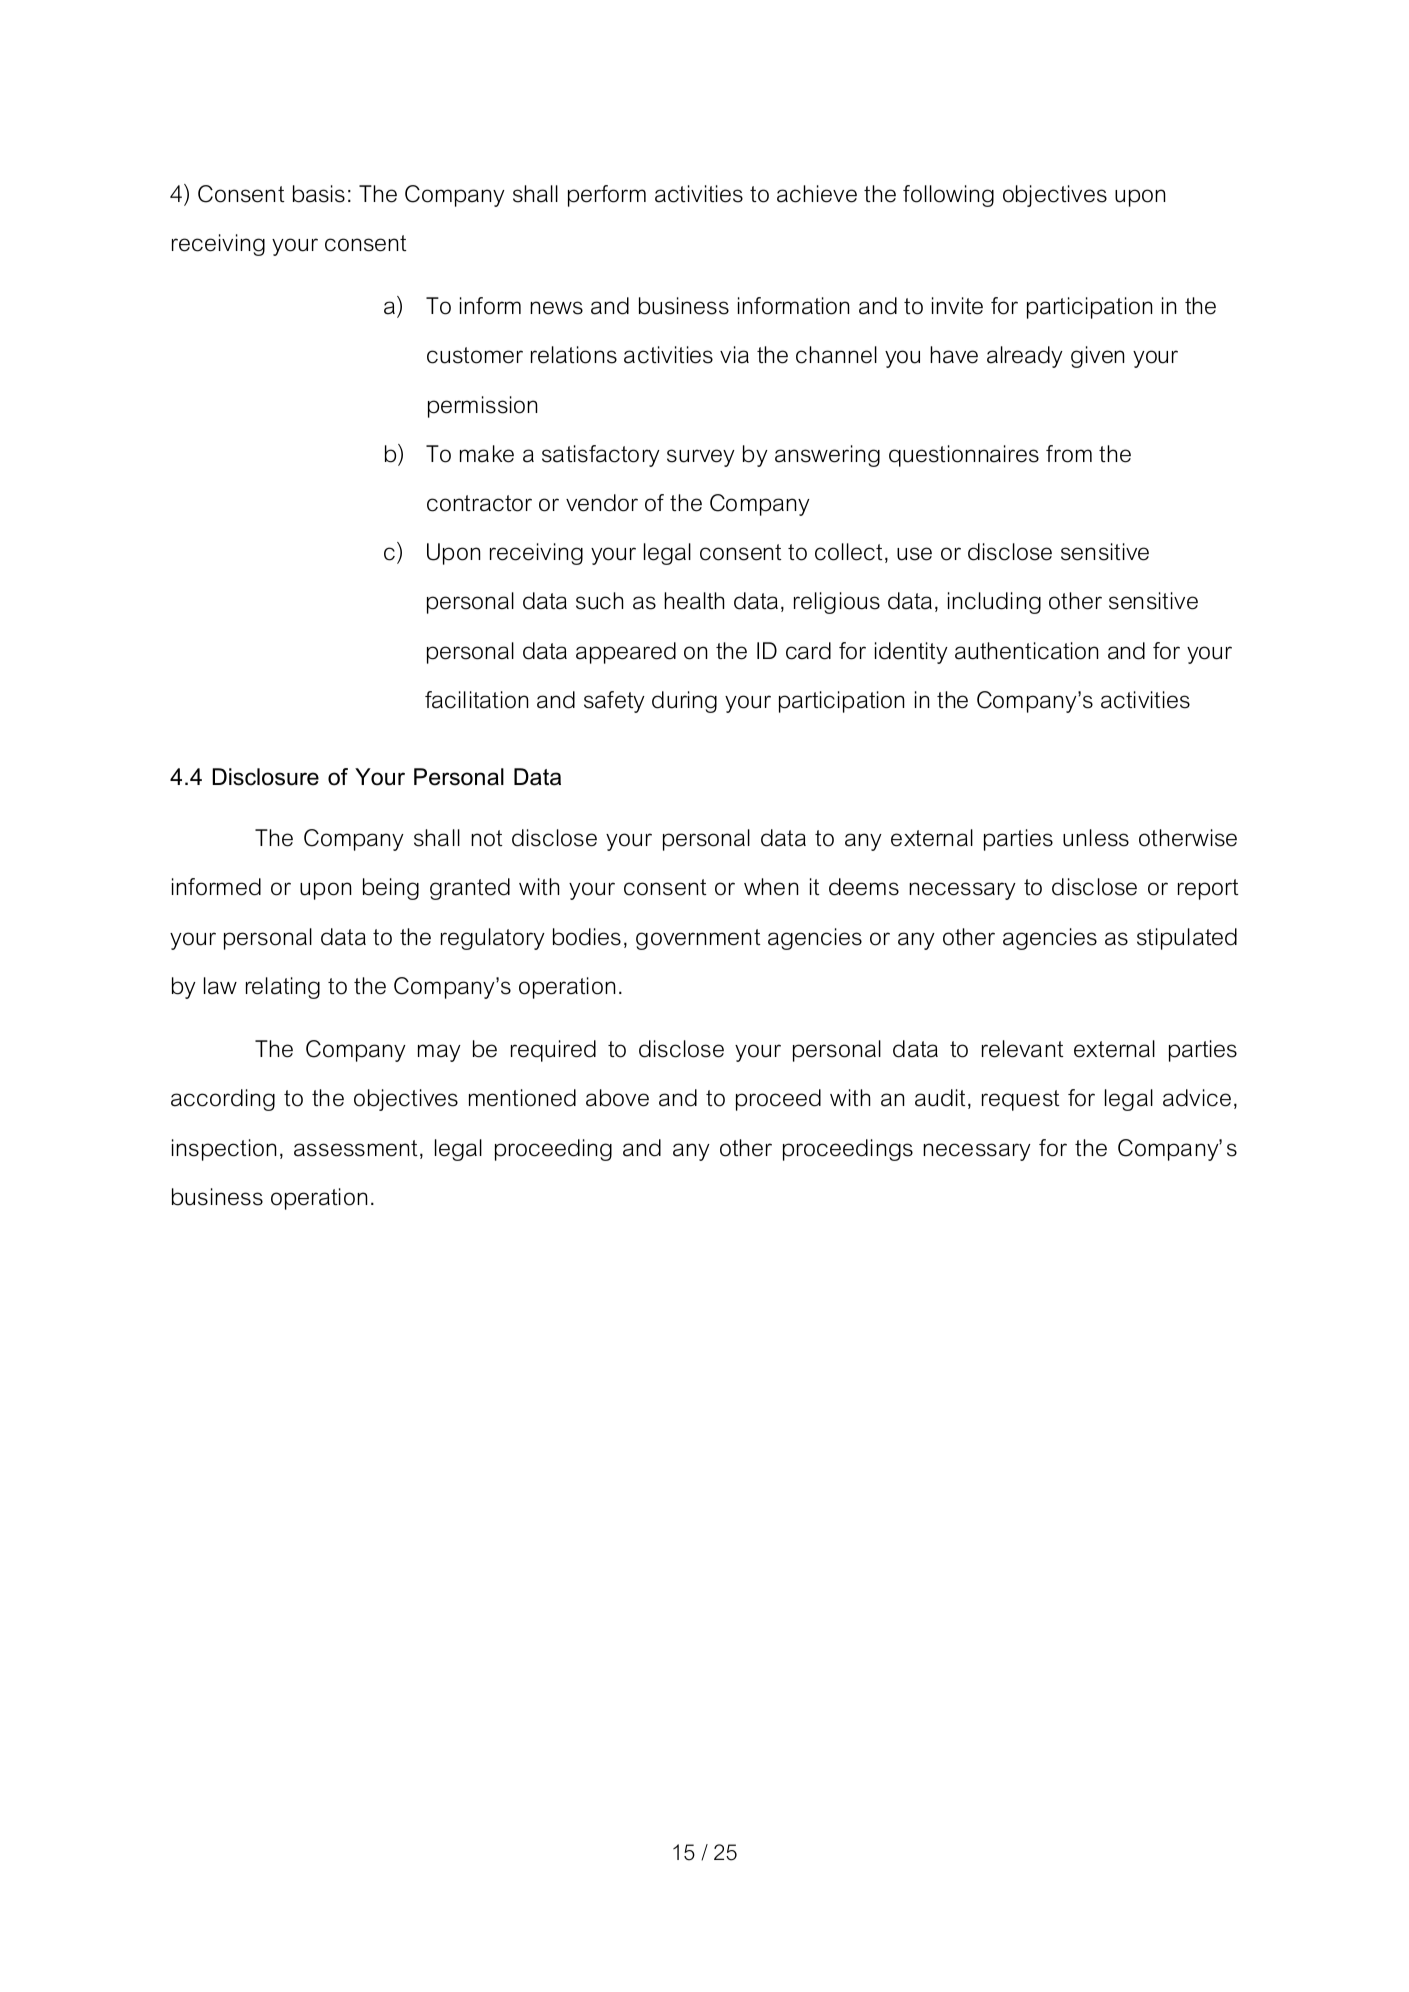  Describe the element at coordinates (357, 1149) in the screenshot. I see `assessment` at that location.
